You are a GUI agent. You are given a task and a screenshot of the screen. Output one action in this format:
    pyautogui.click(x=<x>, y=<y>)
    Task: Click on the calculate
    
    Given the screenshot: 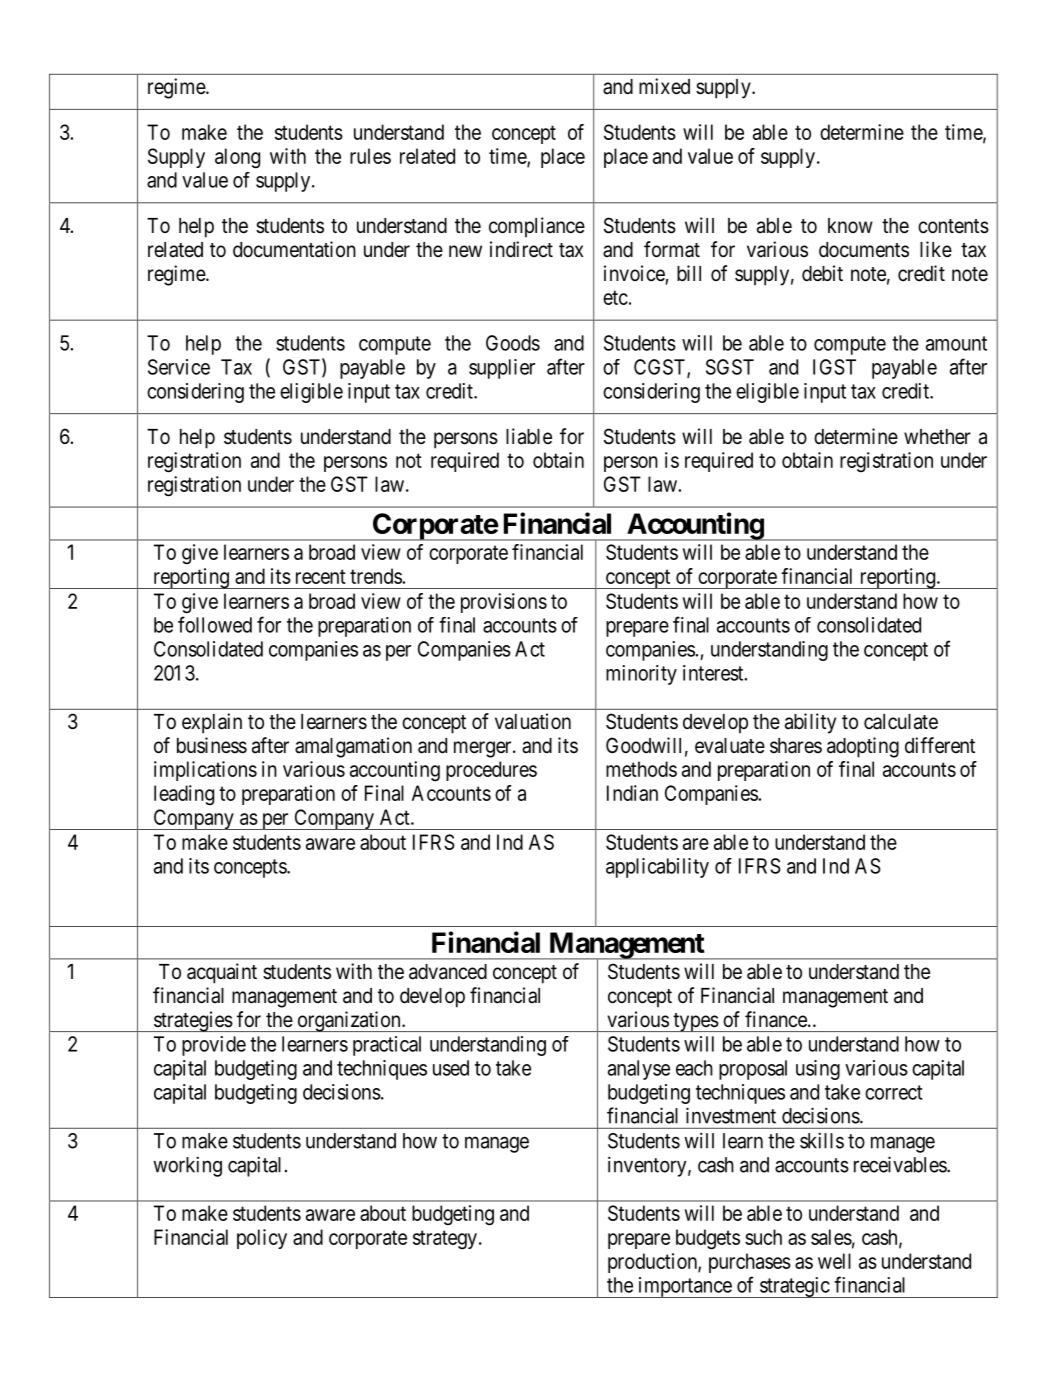 What is the action you would take?
    pyautogui.click(x=901, y=722)
